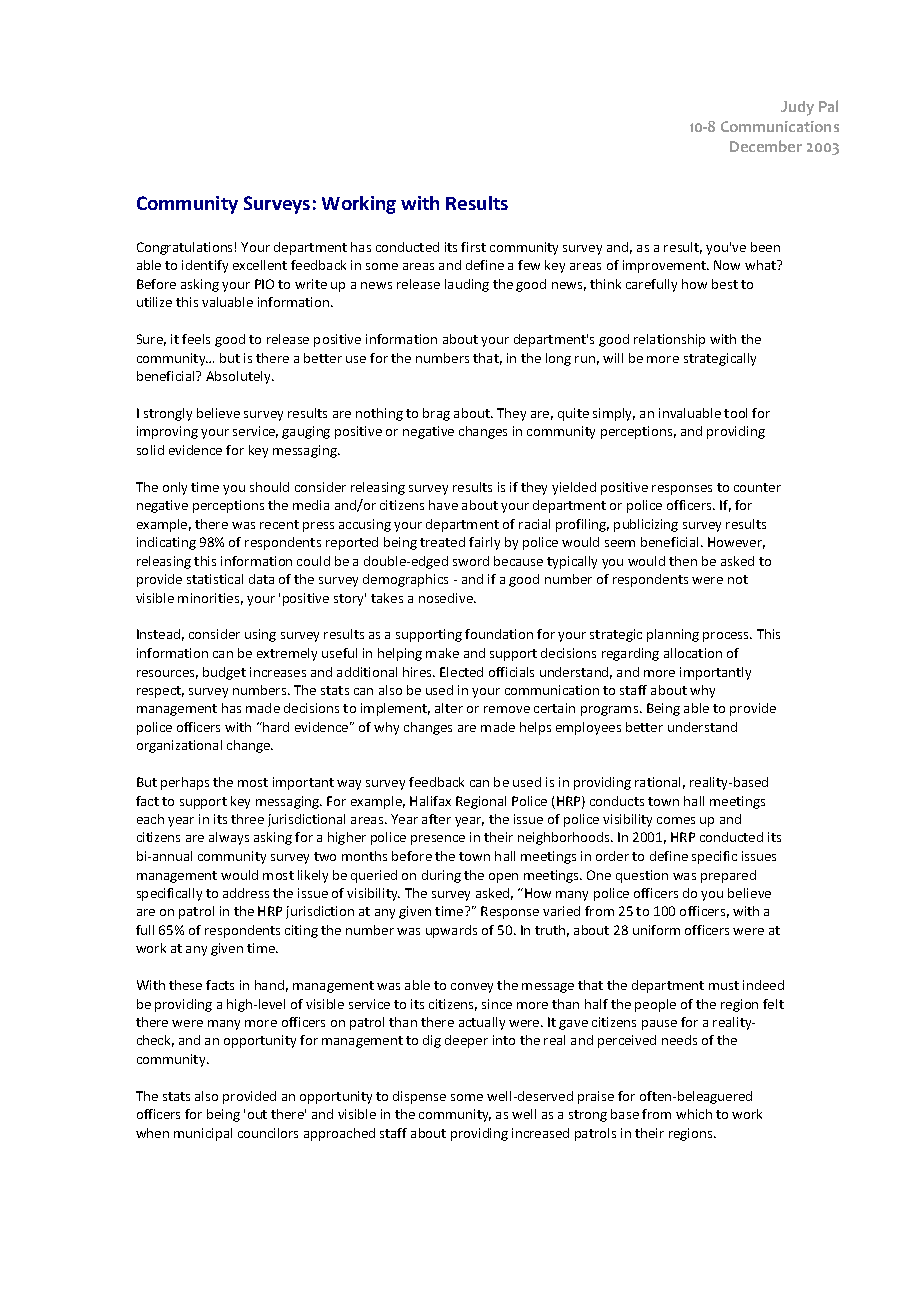  Describe the element at coordinates (430, 801) in the screenshot. I see `Halifax` at that location.
